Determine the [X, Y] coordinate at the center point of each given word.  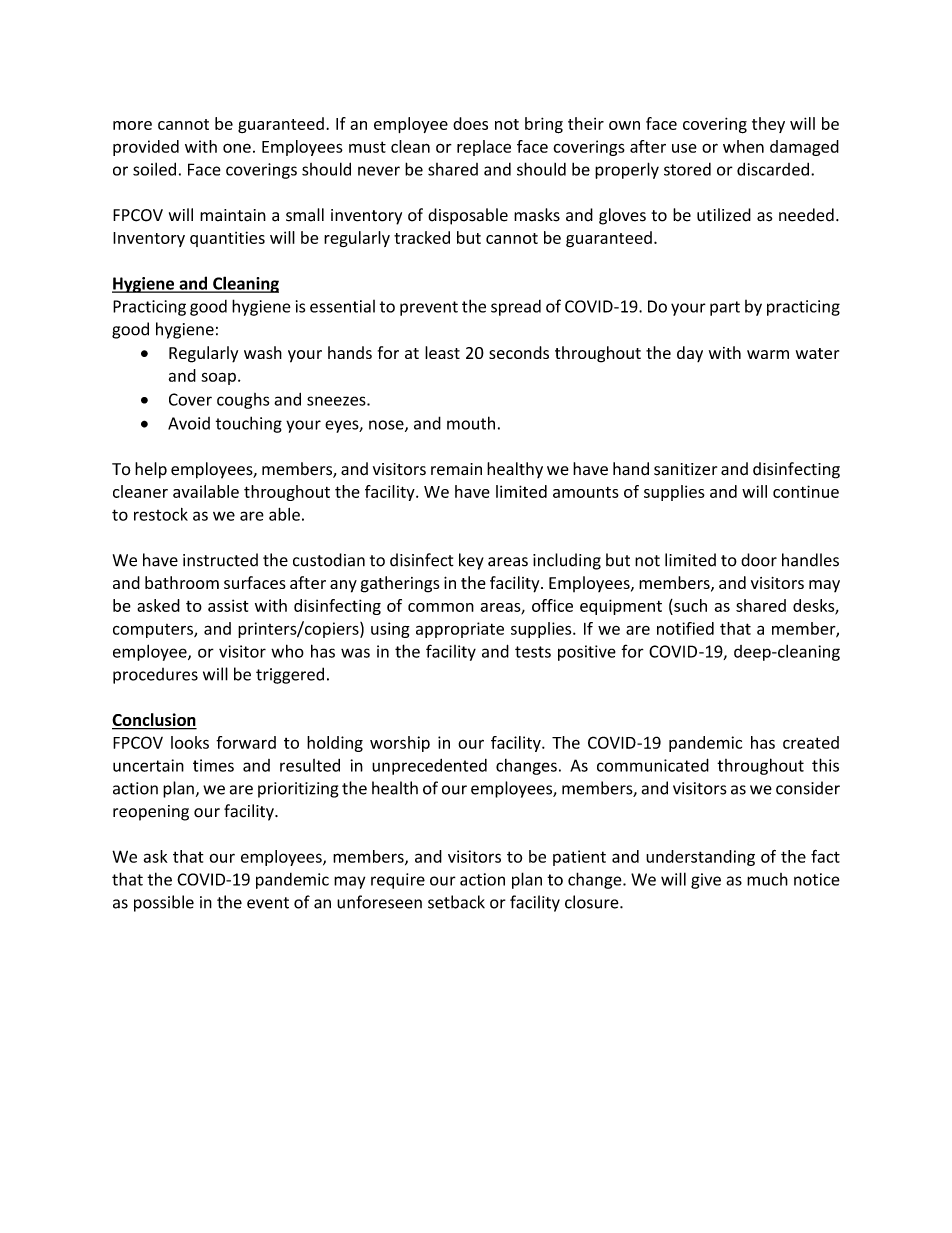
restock [161, 514]
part [725, 308]
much [767, 879]
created [811, 742]
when [743, 146]
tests [533, 652]
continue [806, 491]
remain [456, 469]
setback [456, 902]
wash [263, 352]
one [237, 148]
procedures [155, 676]
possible [164, 903]
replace [484, 148]
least [442, 352]
